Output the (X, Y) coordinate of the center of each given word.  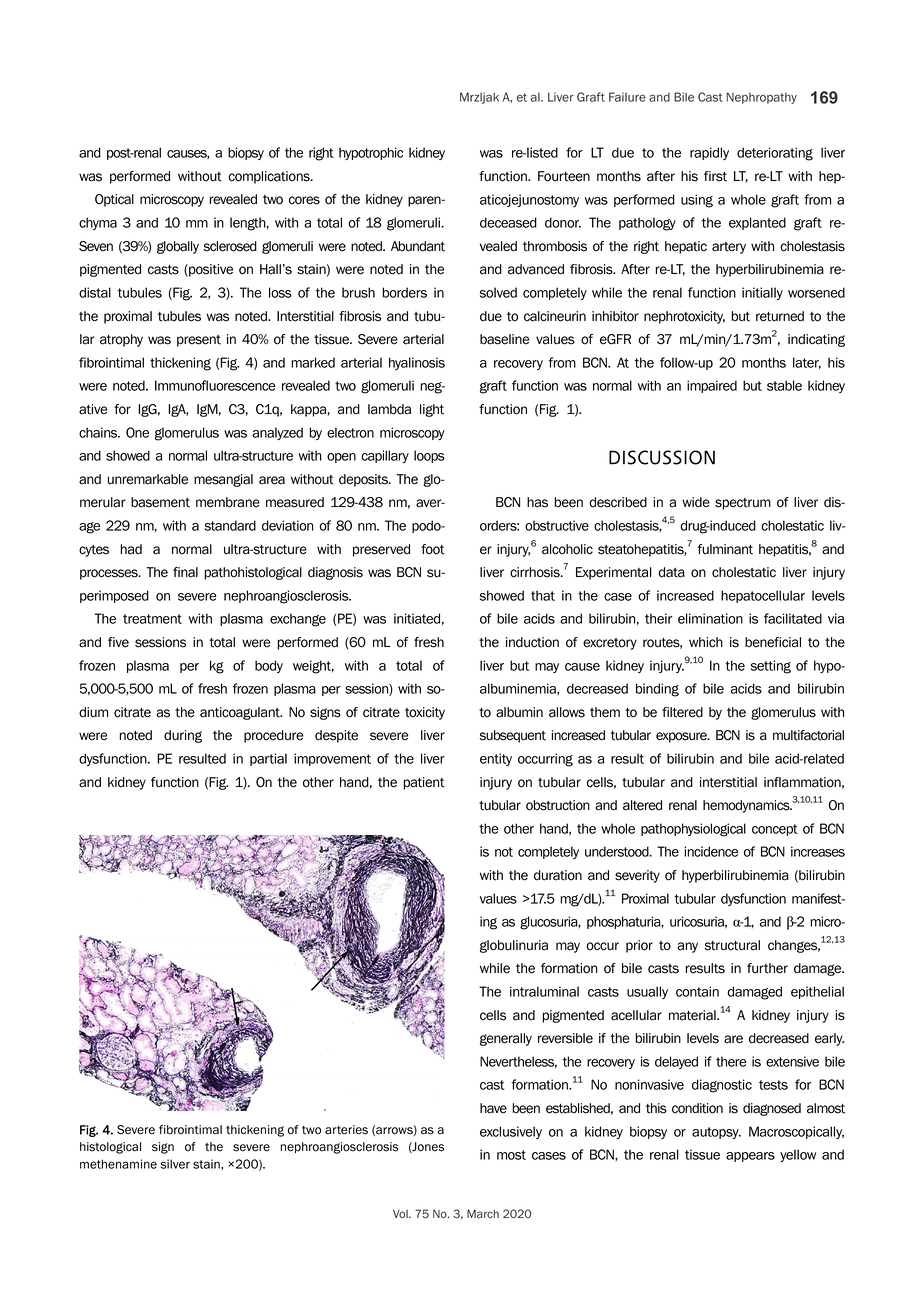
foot (433, 549)
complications (270, 177)
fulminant (725, 549)
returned (780, 316)
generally (506, 1039)
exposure (682, 737)
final (185, 572)
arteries (346, 1130)
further (767, 968)
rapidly (709, 153)
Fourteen (564, 176)
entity (496, 759)
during (183, 736)
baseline (504, 339)
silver (175, 1164)
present (199, 341)
